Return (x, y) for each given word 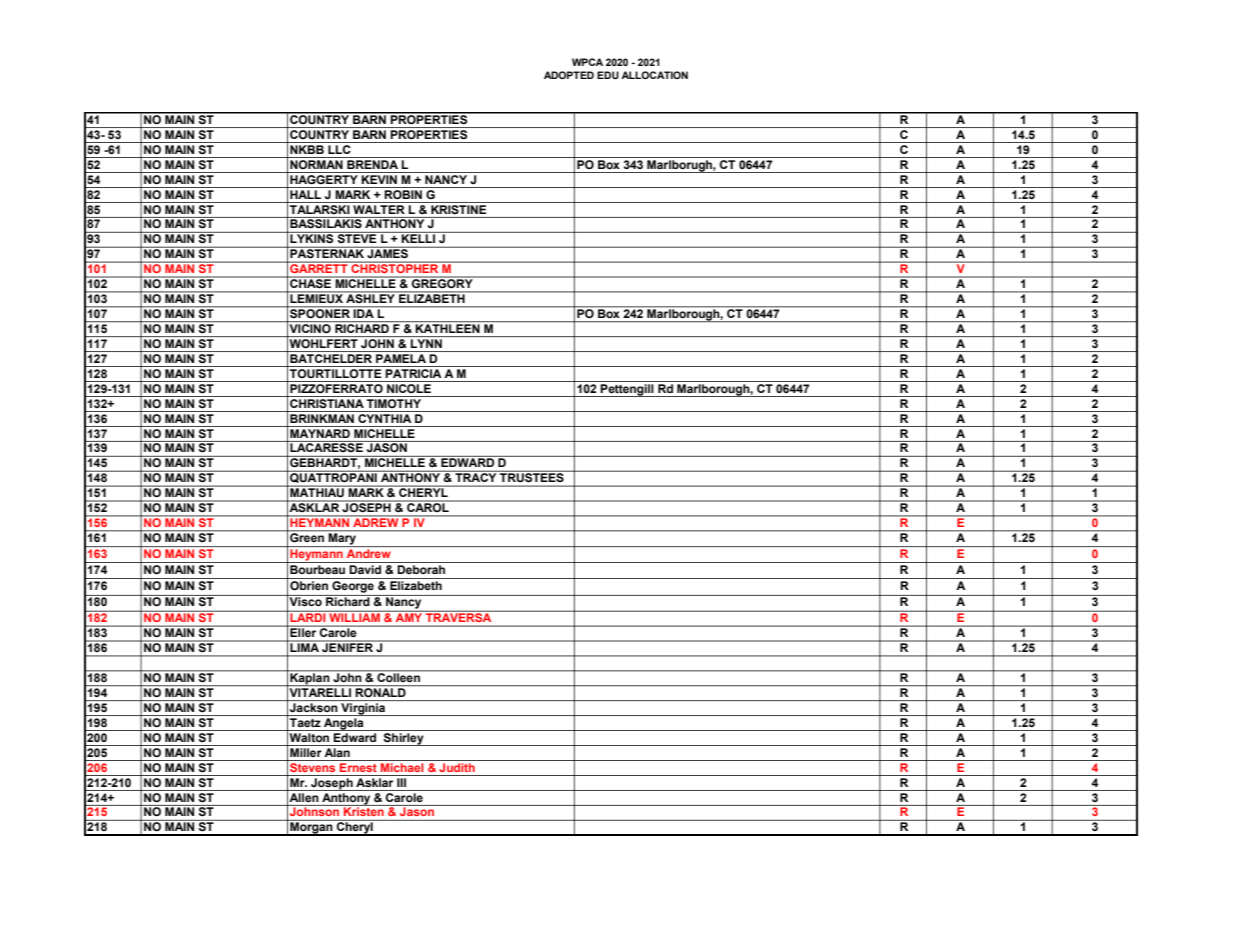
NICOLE (409, 387)
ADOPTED (569, 75)
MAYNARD (320, 432)
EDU (608, 75)
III (401, 781)
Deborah (421, 568)
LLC (339, 148)
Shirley (404, 738)
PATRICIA (413, 372)
